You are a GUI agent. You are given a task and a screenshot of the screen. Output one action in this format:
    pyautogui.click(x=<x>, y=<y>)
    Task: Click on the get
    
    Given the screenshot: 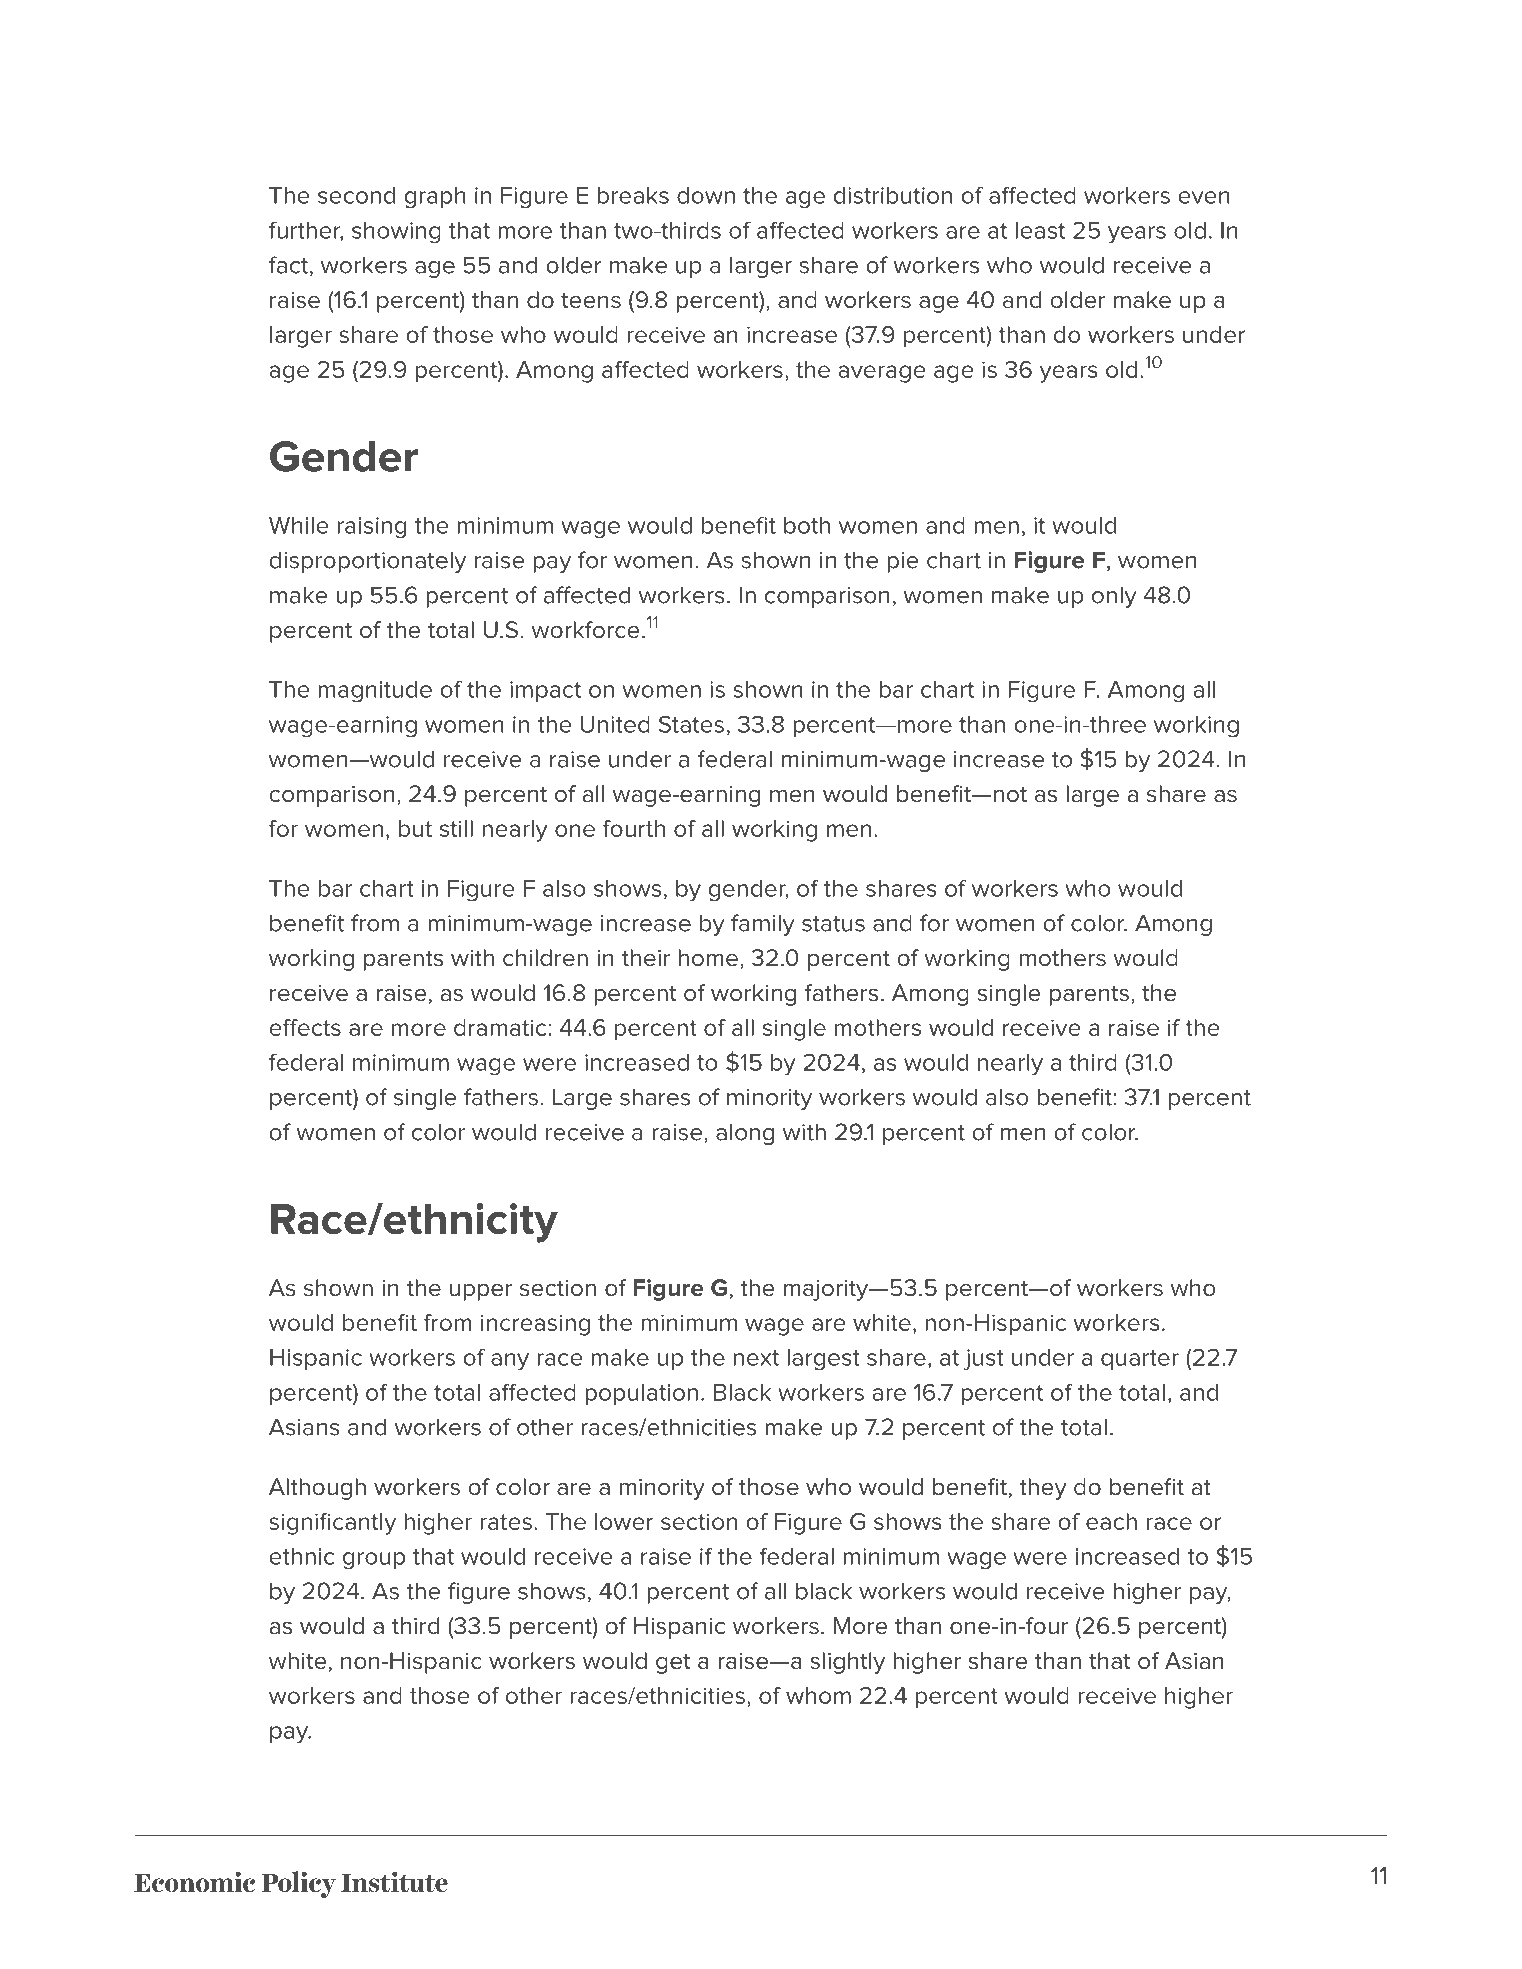 What is the action you would take?
    pyautogui.click(x=673, y=1663)
